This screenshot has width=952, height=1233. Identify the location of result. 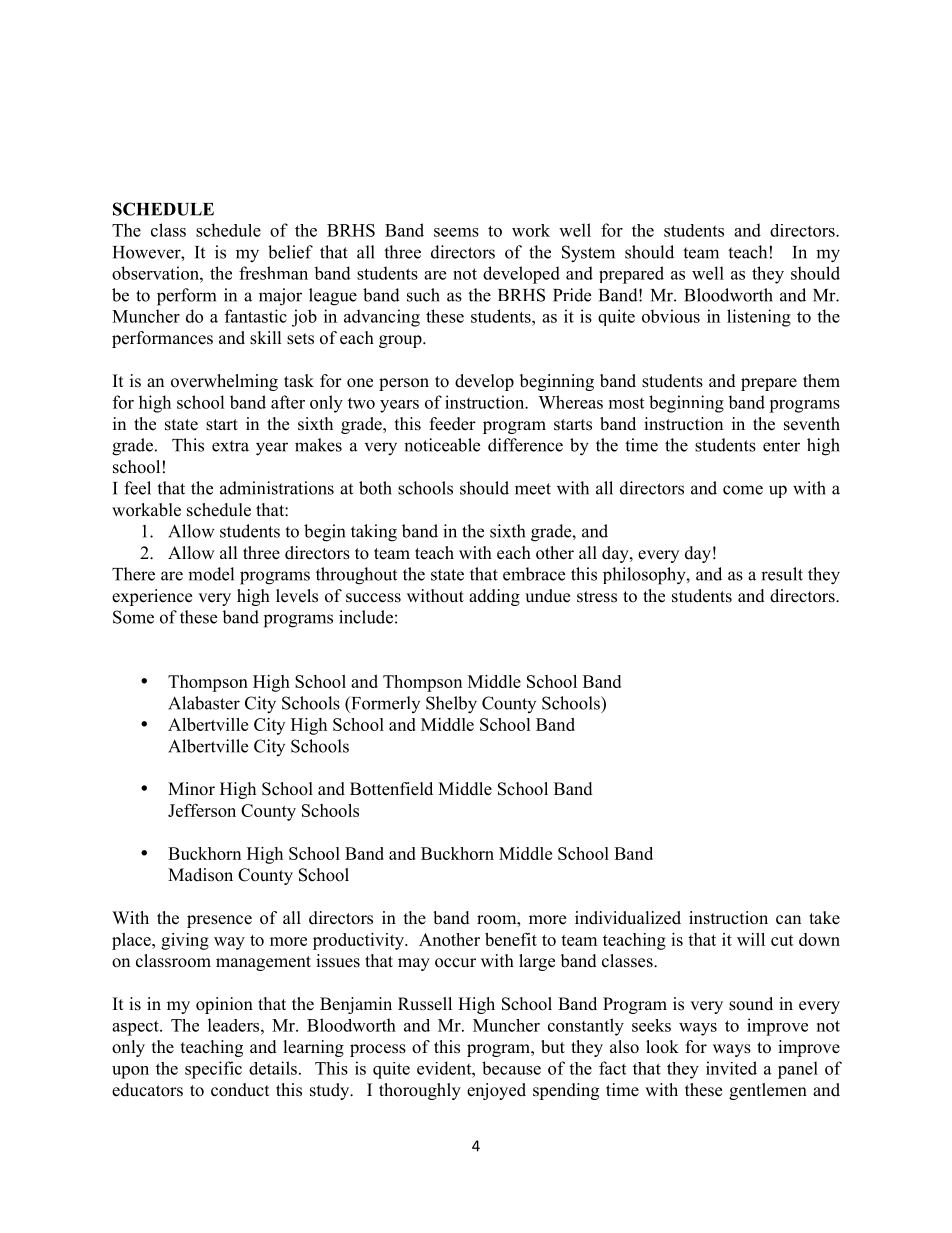
(782, 574).
